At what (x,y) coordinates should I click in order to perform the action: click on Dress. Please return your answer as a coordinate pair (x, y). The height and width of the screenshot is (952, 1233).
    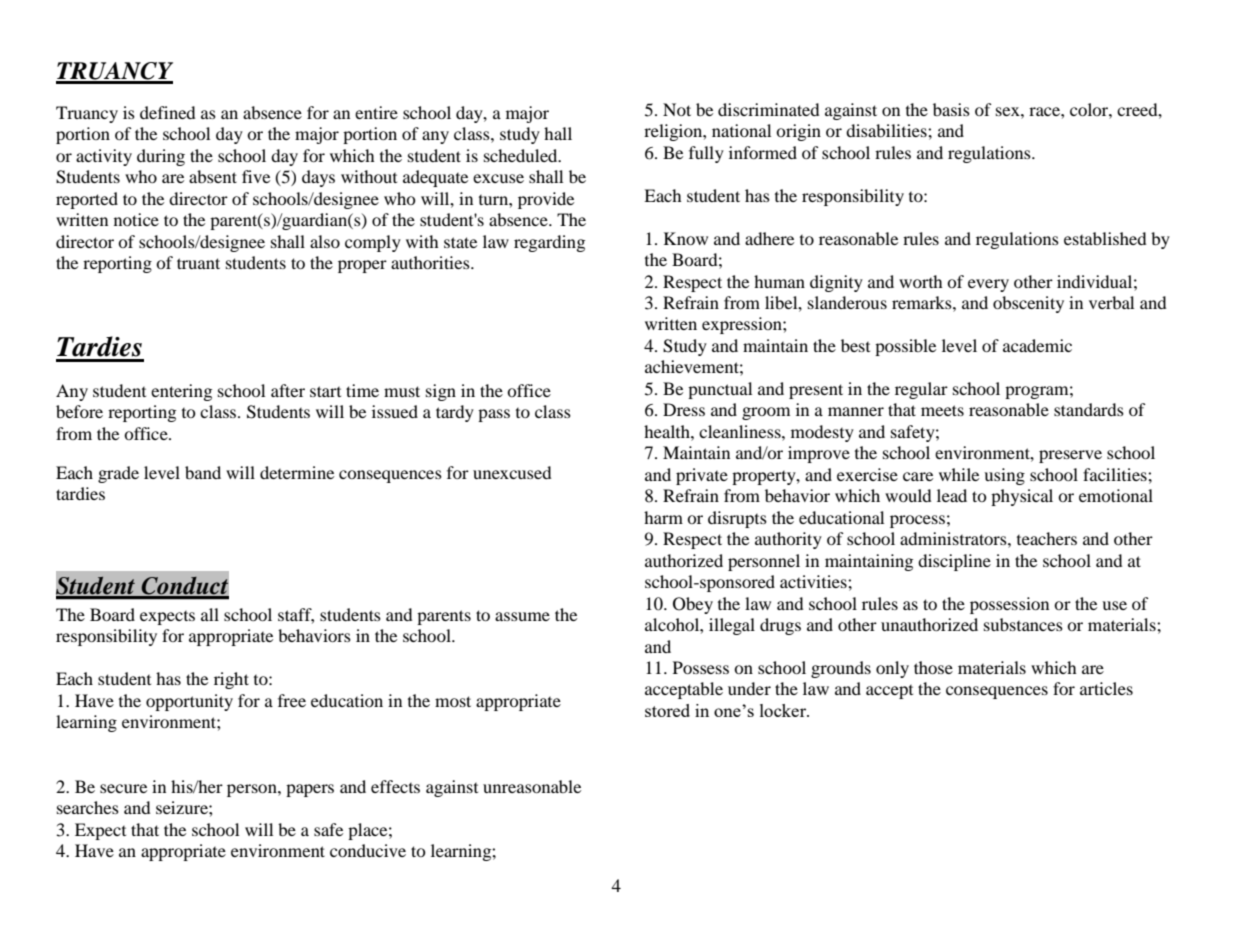
    Looking at the image, I should click on (684, 409).
